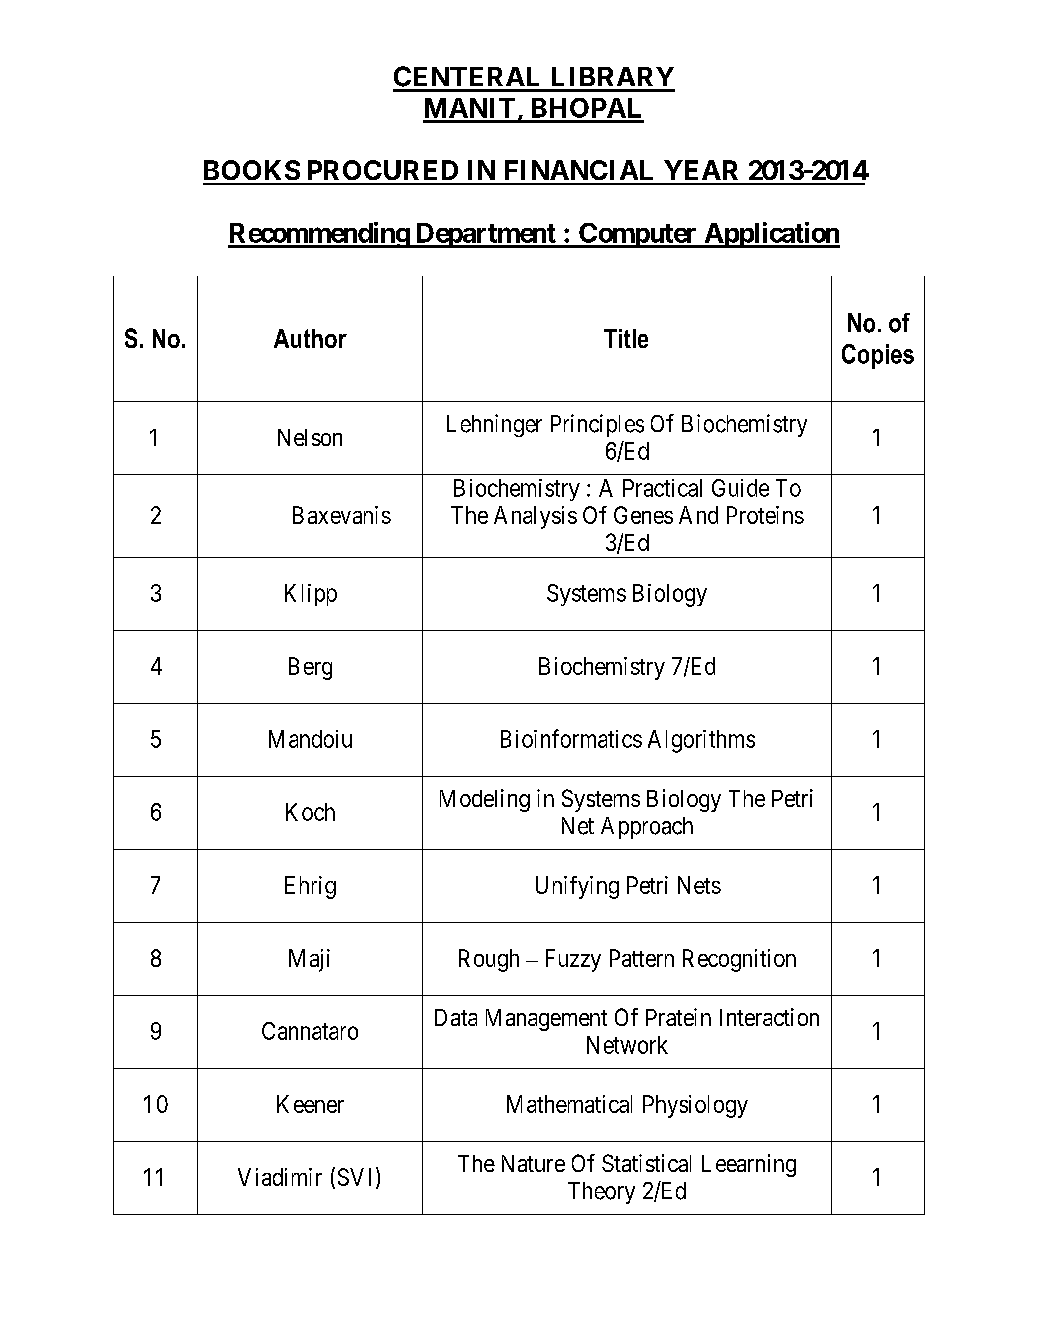  What do you see at coordinates (638, 235) in the screenshot?
I see `Computer` at bounding box center [638, 235].
